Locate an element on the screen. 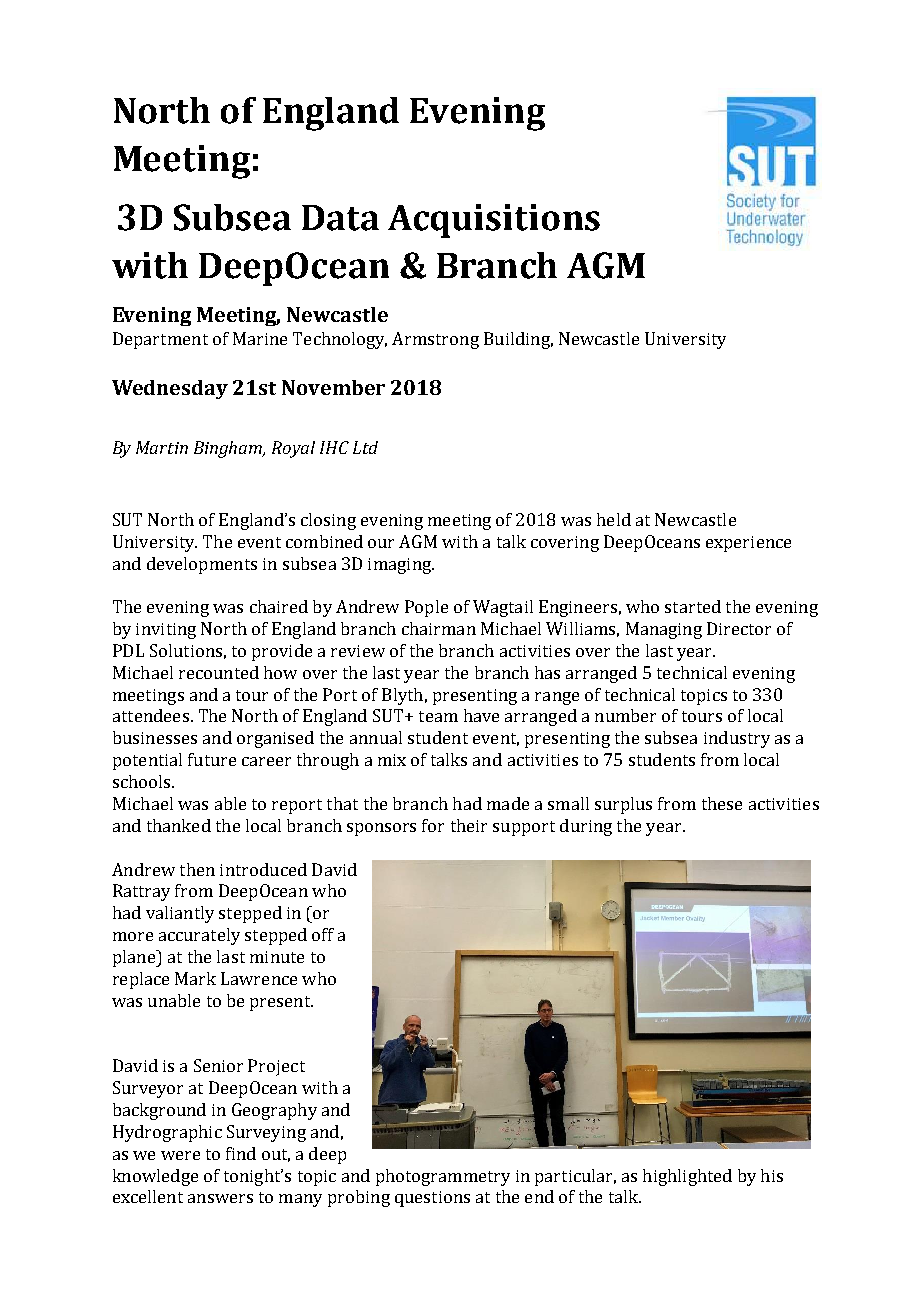 This screenshot has height=1308, width=924. experience is located at coordinates (748, 544).
